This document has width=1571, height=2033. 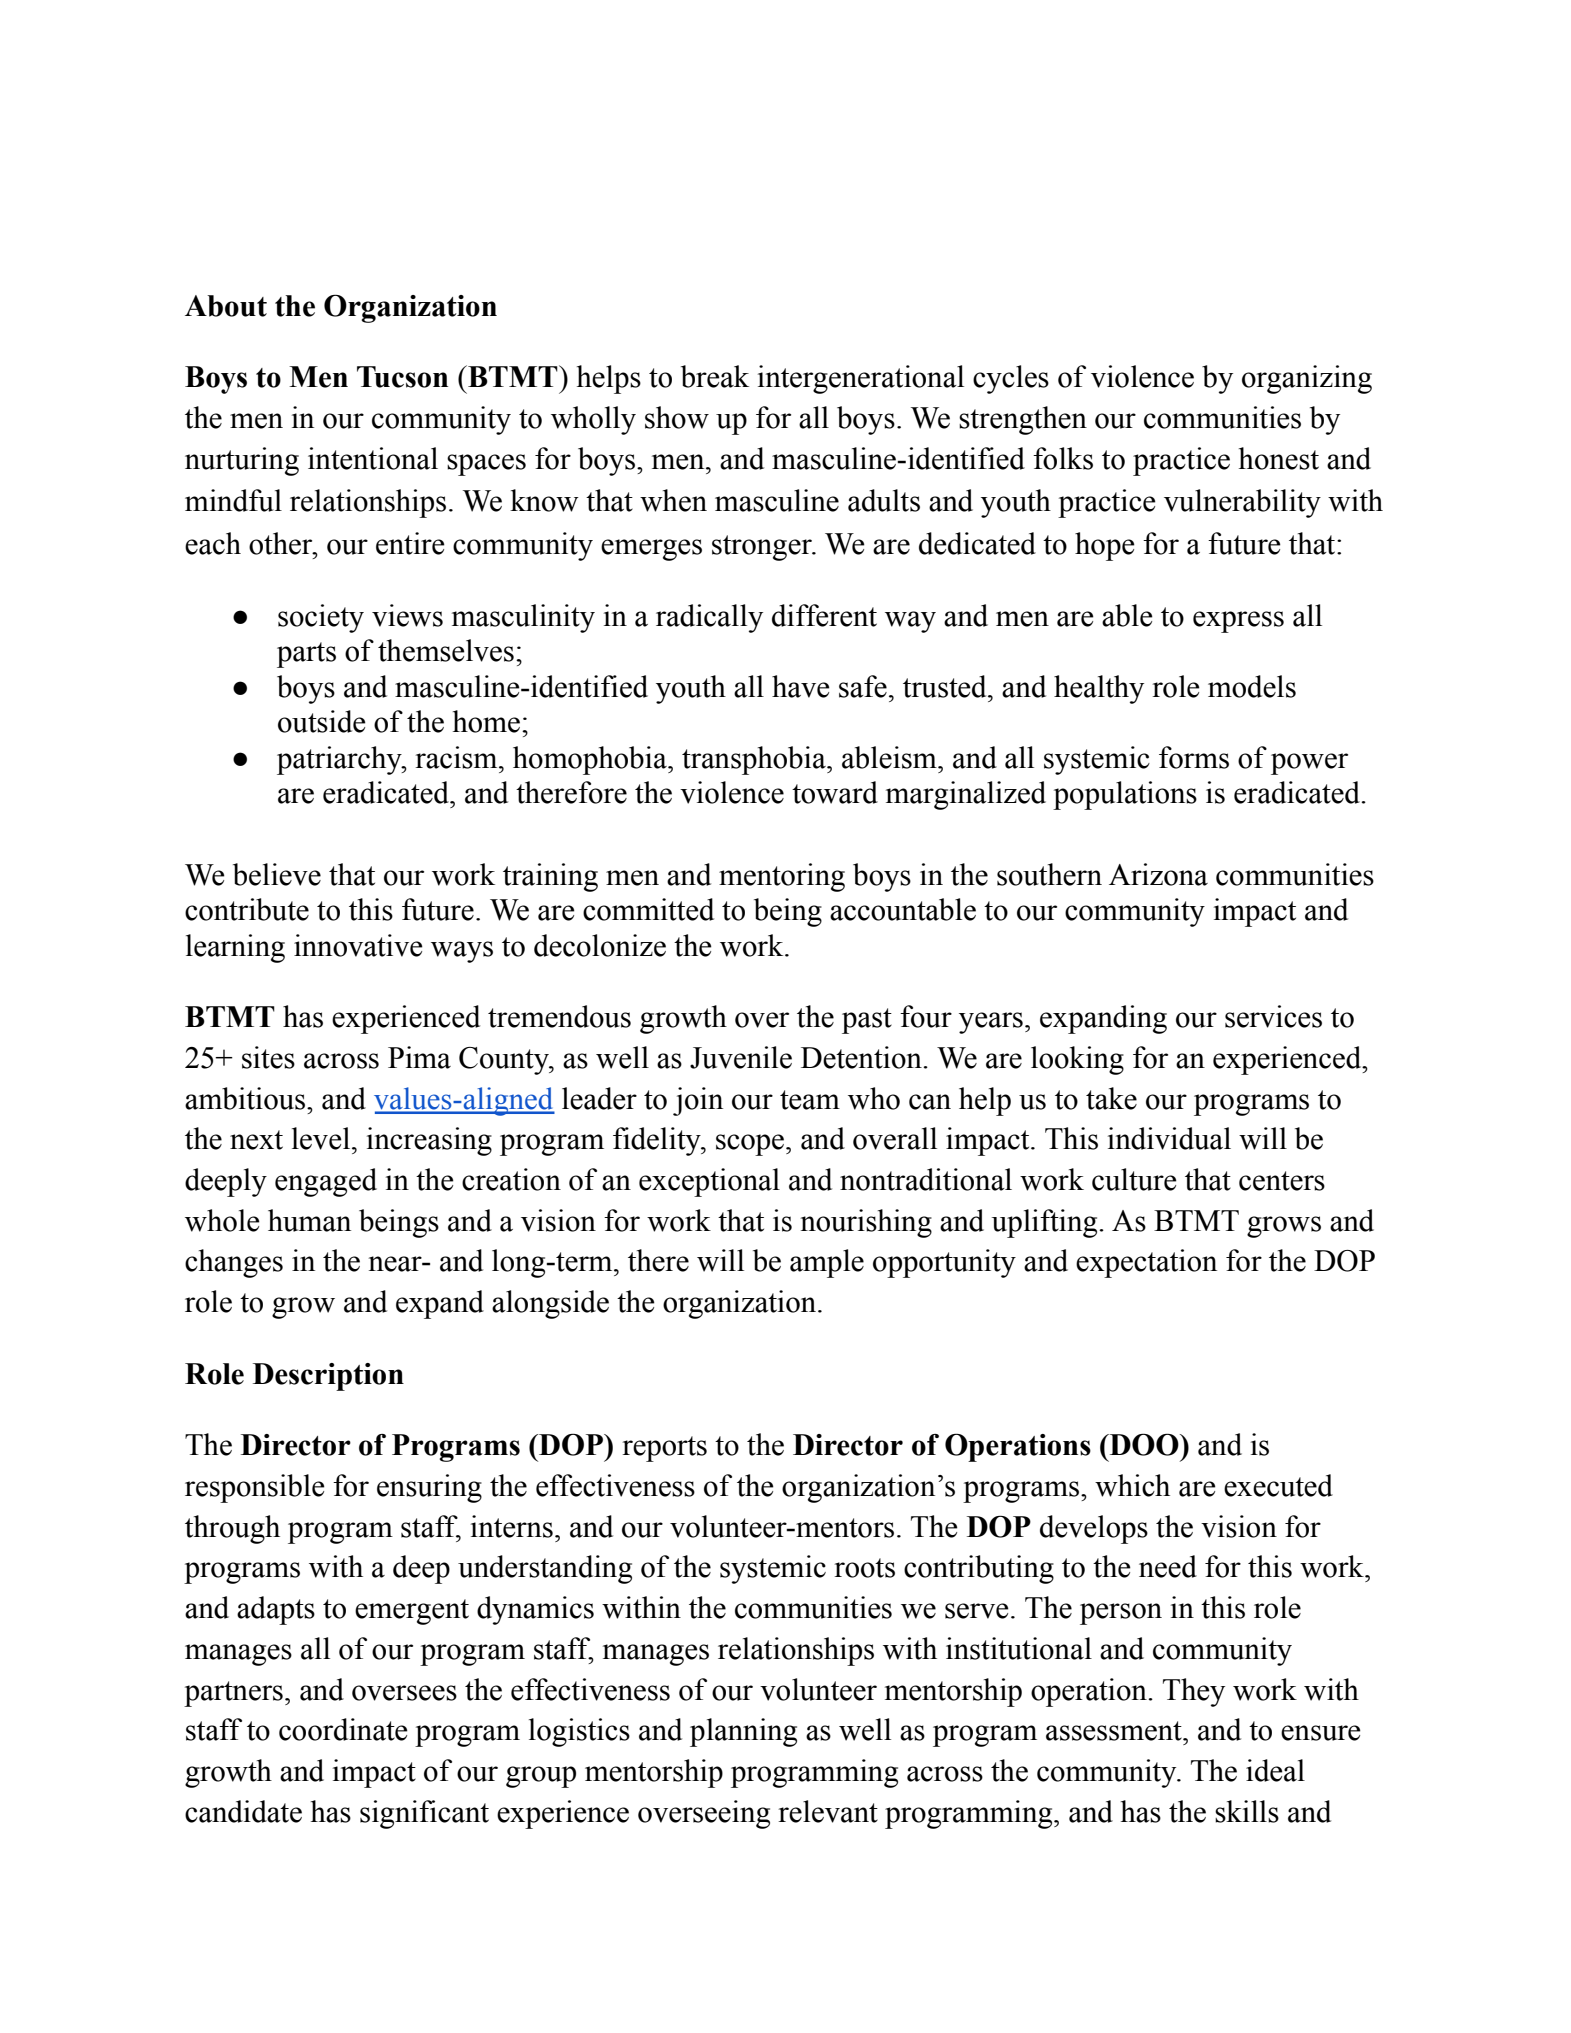 What do you see at coordinates (1125, 795) in the document?
I see `populations` at bounding box center [1125, 795].
